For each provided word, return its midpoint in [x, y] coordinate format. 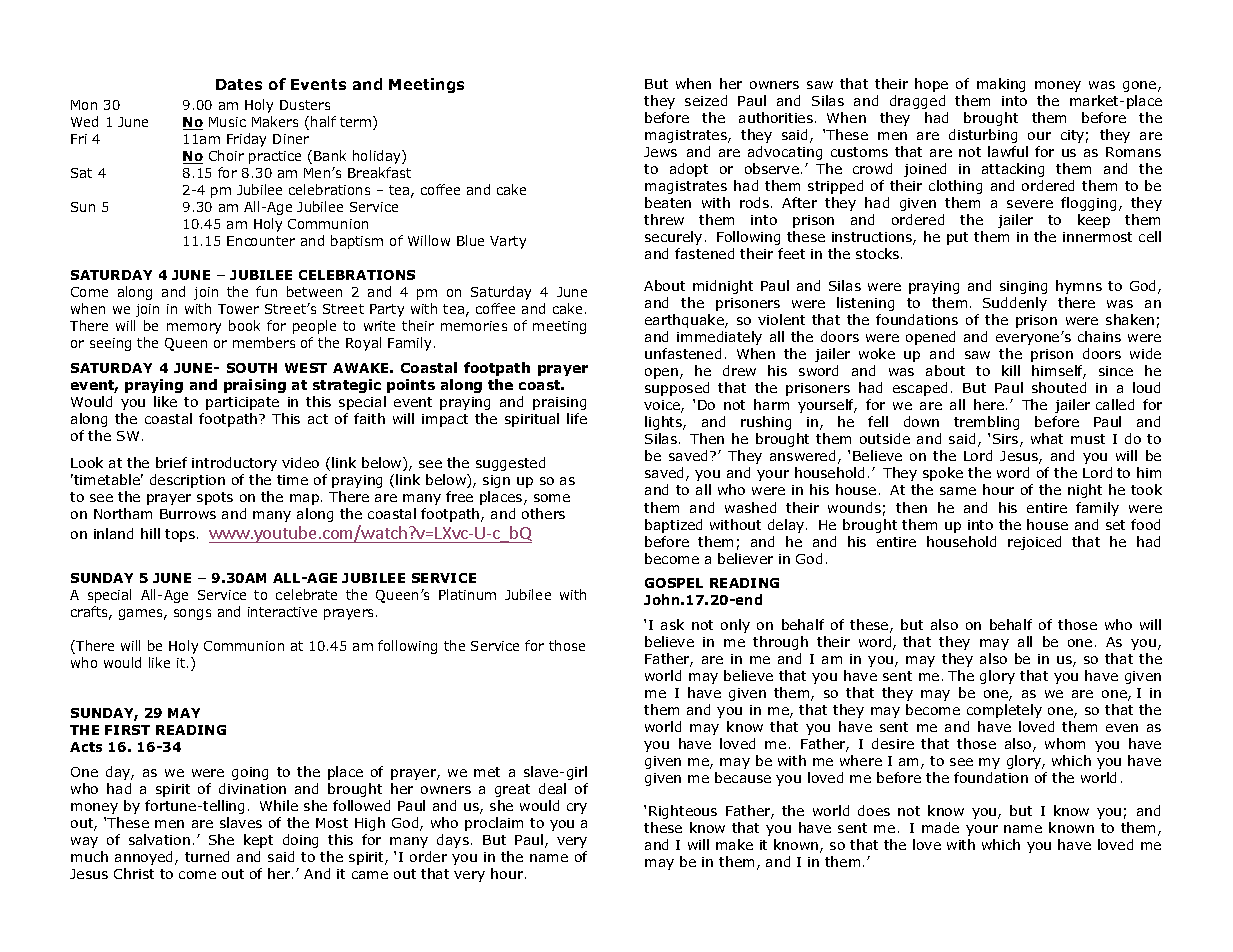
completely [1004, 711]
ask [672, 624]
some [552, 498]
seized [706, 100]
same [958, 491]
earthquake [685, 321]
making [1001, 85]
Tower [238, 309]
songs [192, 614]
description [187, 481]
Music [227, 122]
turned [207, 856]
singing [1023, 287]
